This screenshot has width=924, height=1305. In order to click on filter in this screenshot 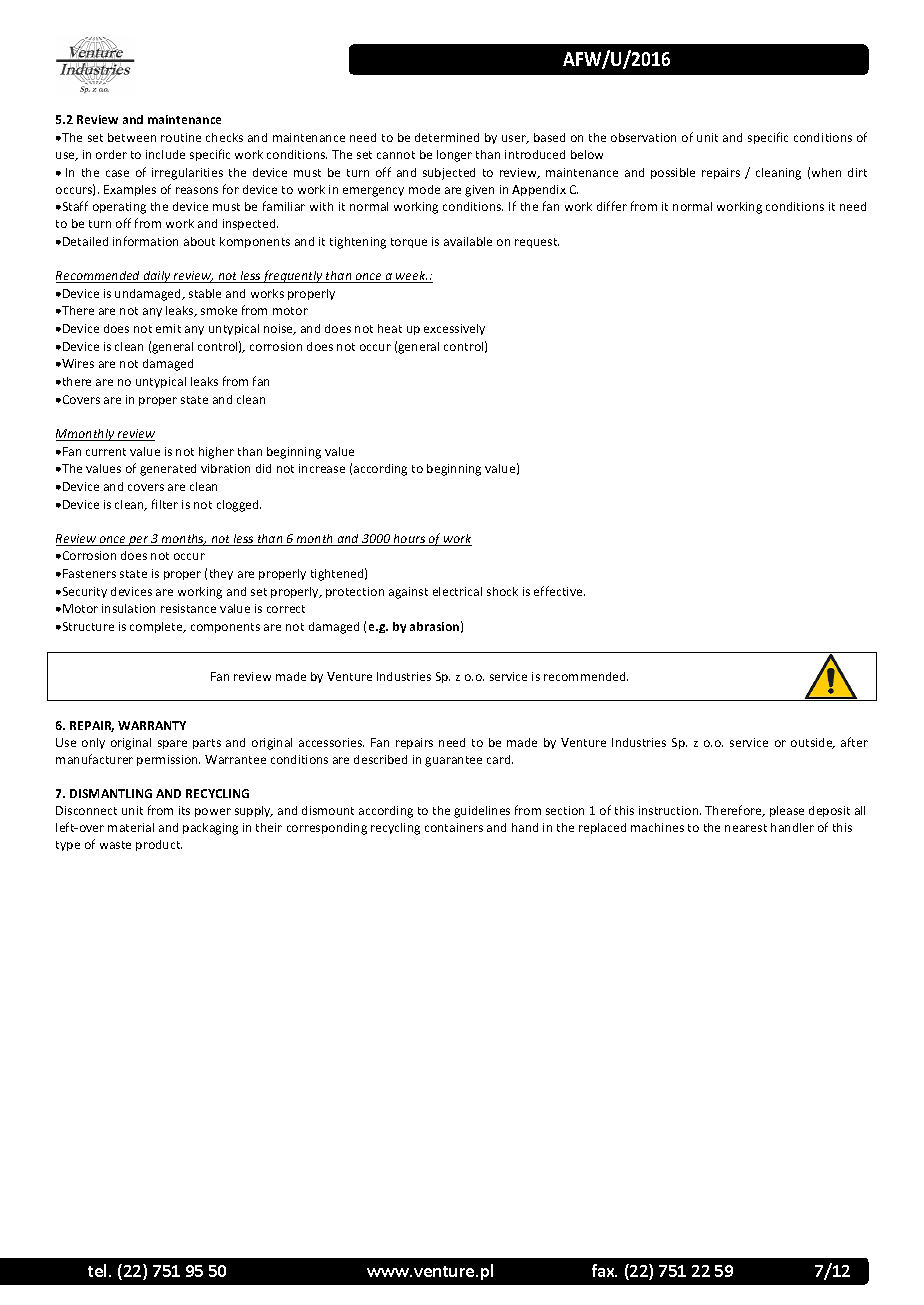, I will do `click(165, 504)`.
